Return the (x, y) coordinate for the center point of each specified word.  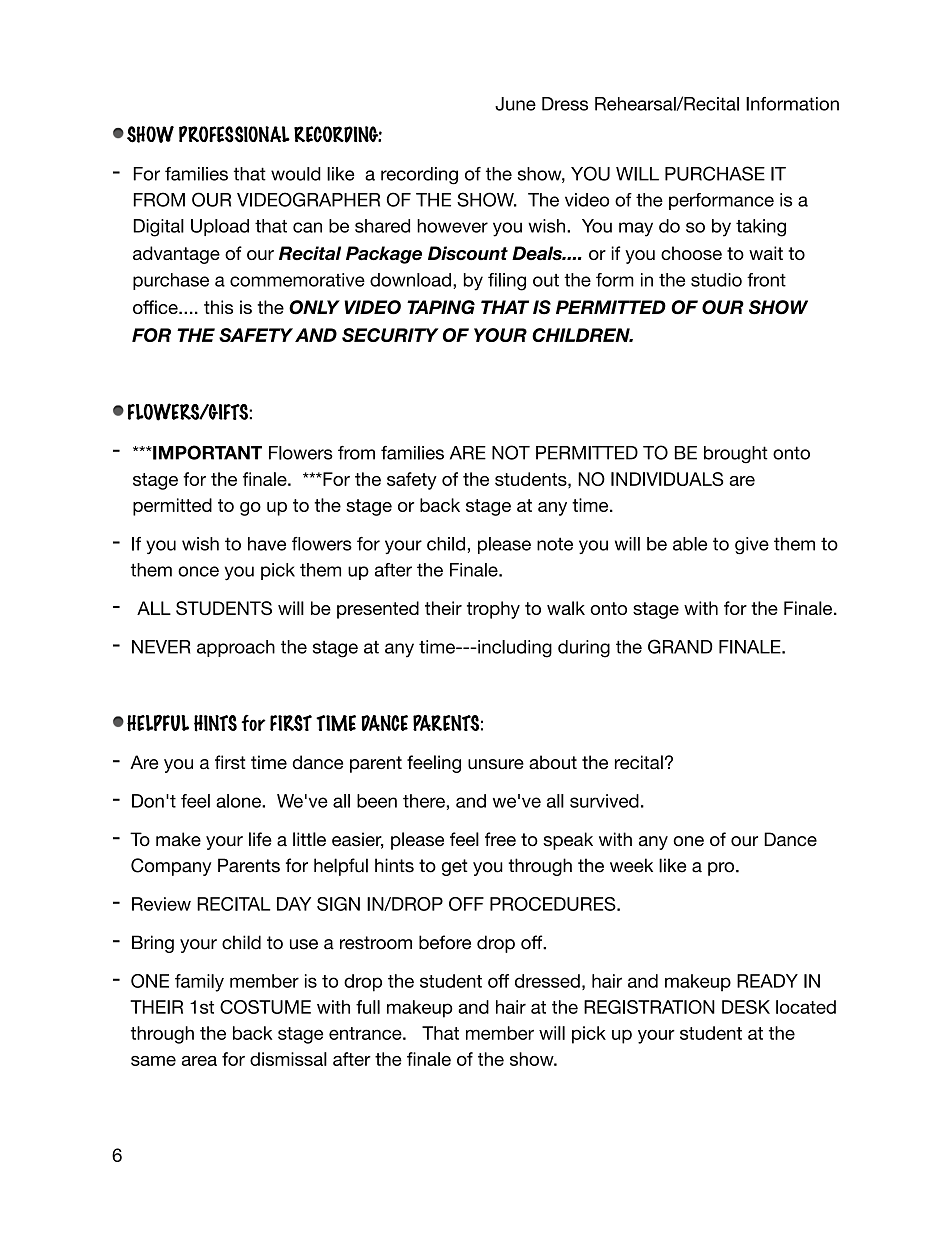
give (752, 546)
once (198, 571)
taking (761, 228)
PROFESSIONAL (234, 134)
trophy (493, 610)
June (515, 104)
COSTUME (265, 1007)
